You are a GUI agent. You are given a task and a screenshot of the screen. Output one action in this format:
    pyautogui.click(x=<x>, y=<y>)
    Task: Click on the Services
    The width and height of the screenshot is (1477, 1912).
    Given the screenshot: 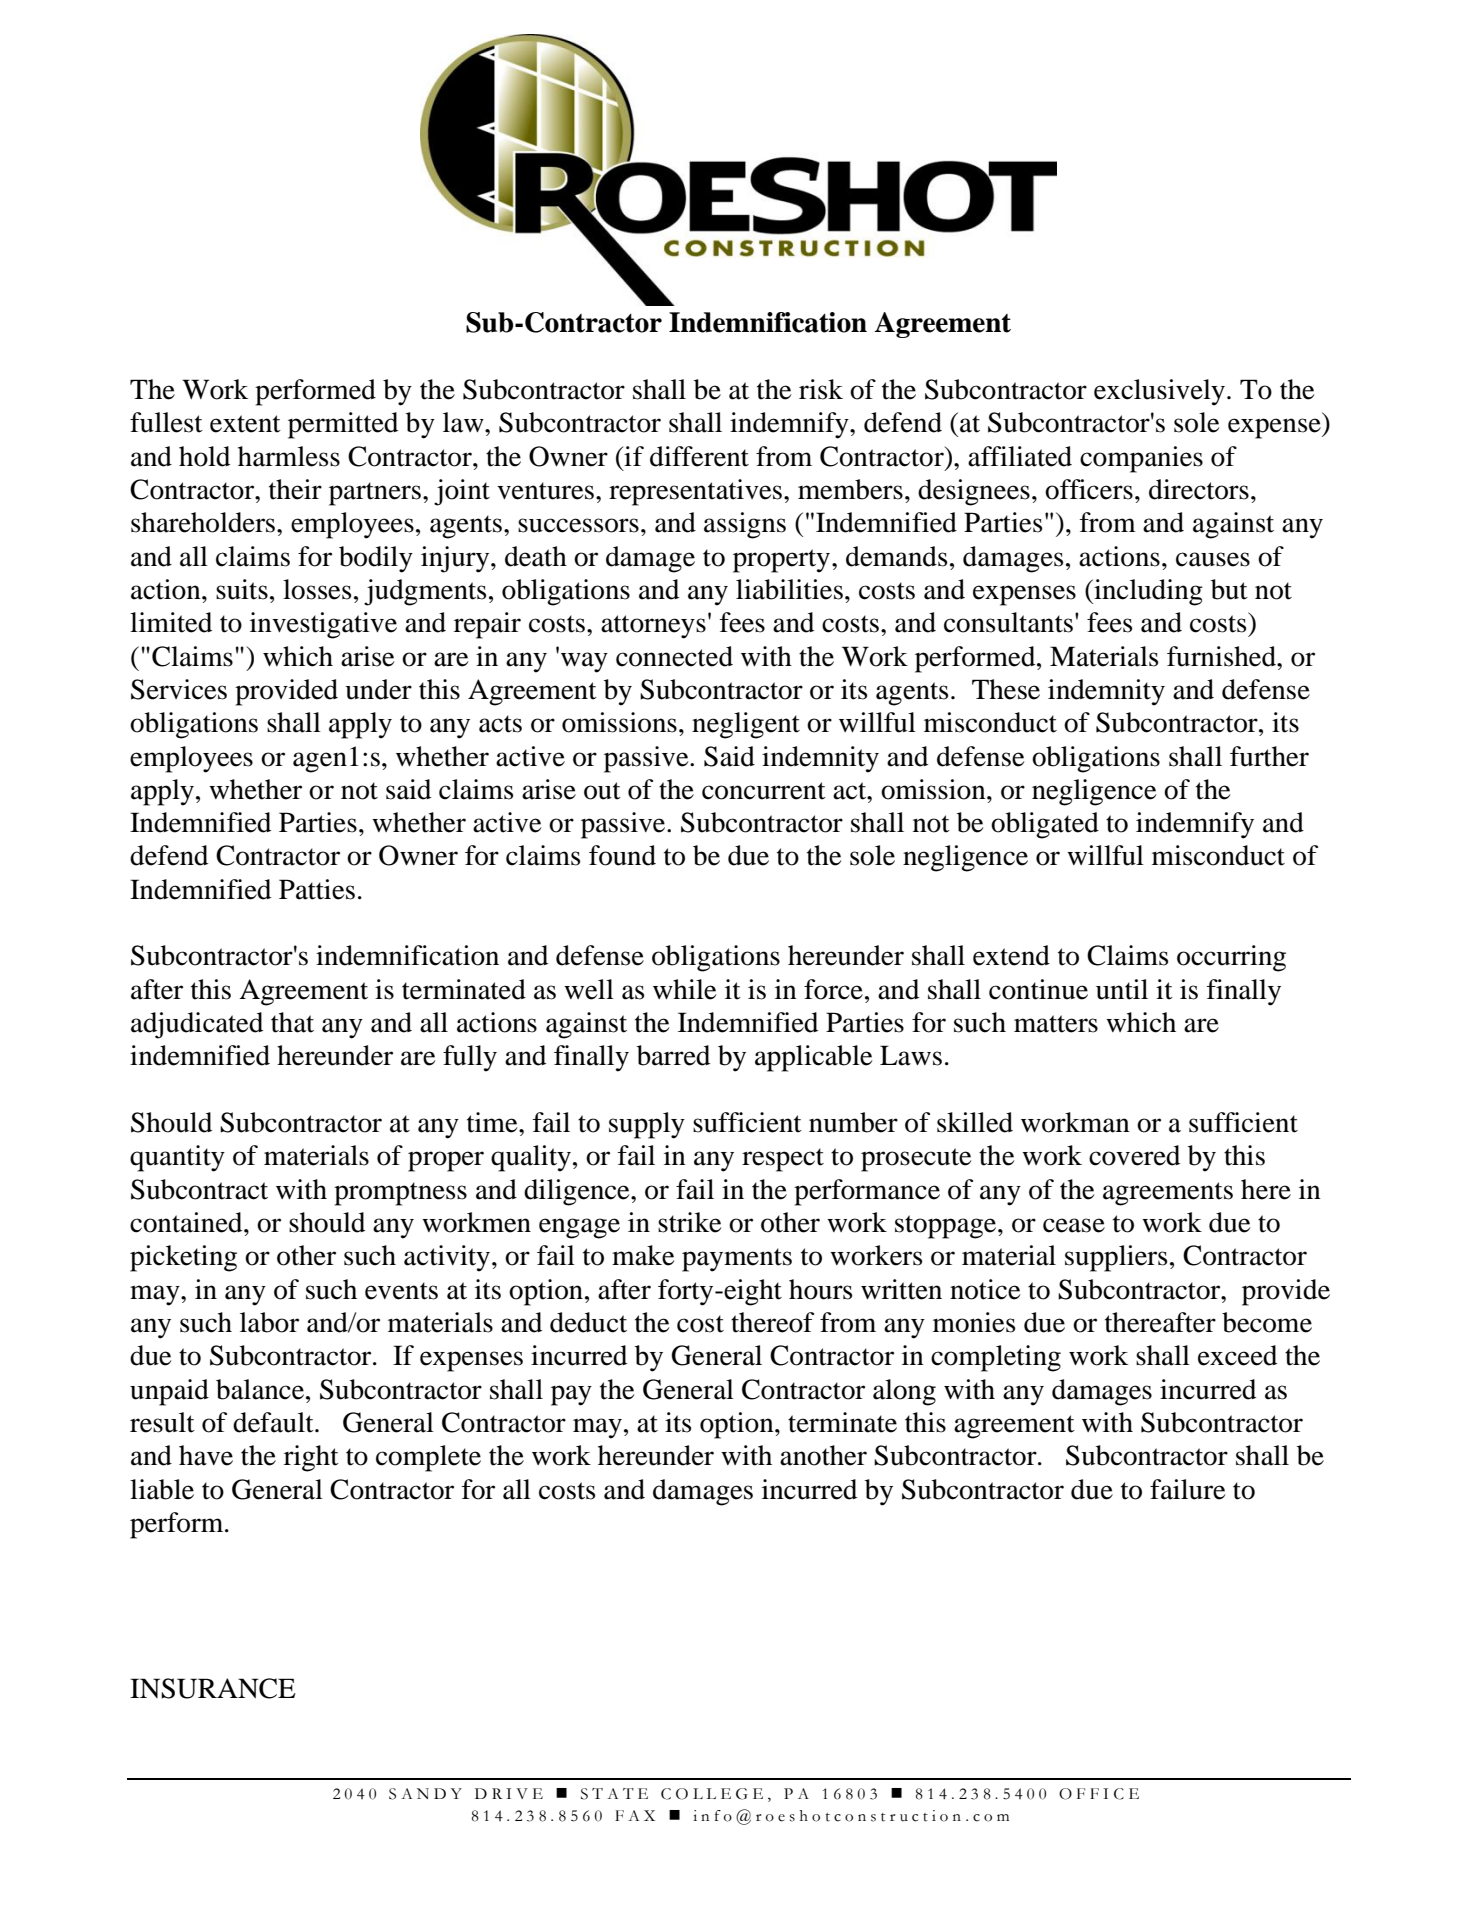 What is the action you would take?
    pyautogui.click(x=179, y=689)
